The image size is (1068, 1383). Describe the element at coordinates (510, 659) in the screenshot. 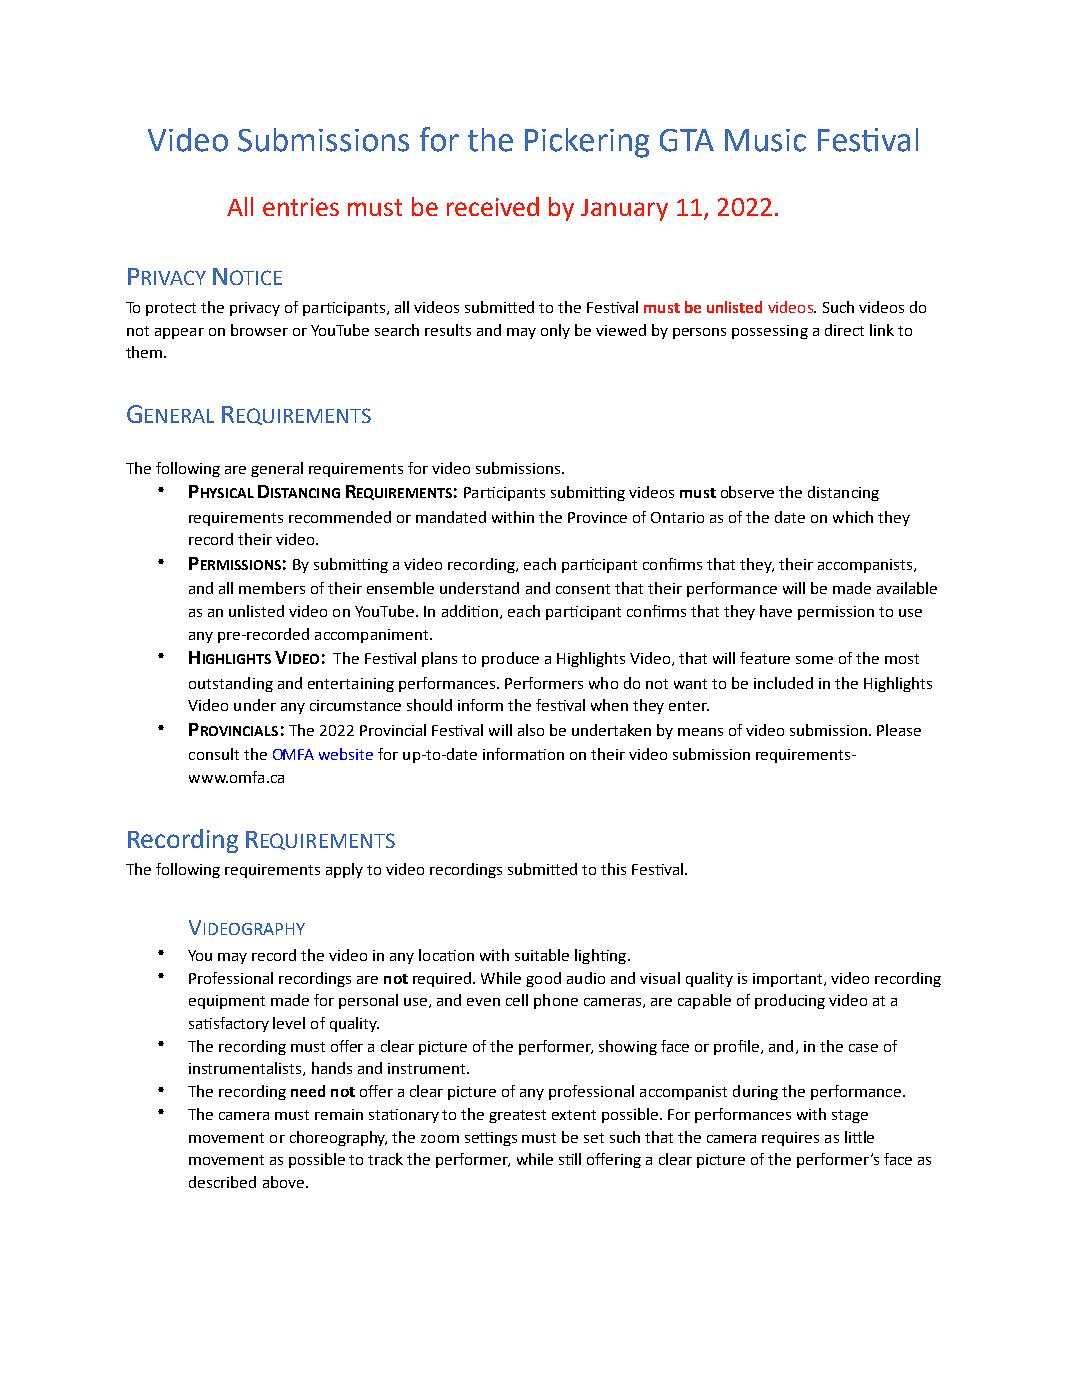

I see `produce` at that location.
